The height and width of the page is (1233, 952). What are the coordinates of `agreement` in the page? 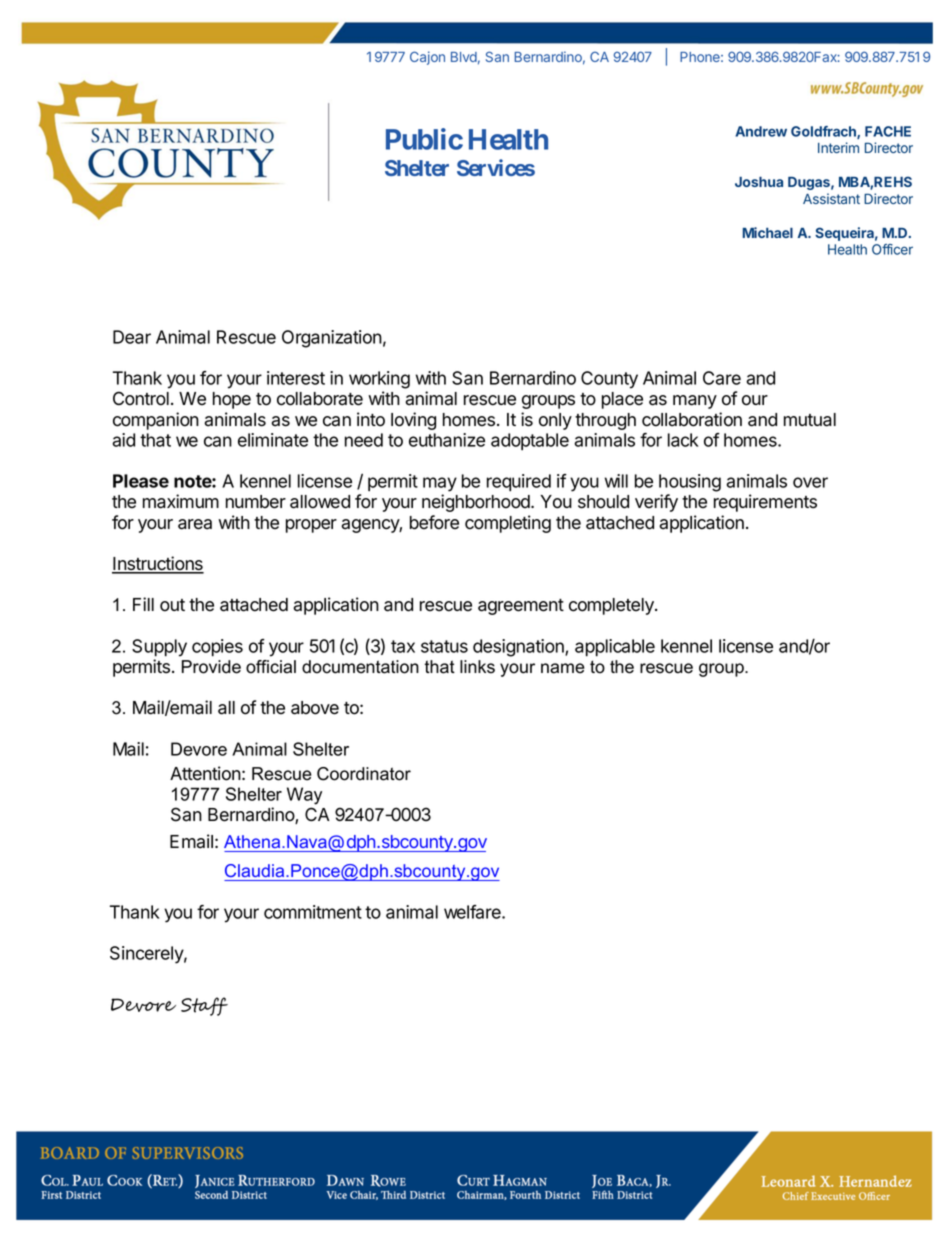 It's located at (521, 607).
